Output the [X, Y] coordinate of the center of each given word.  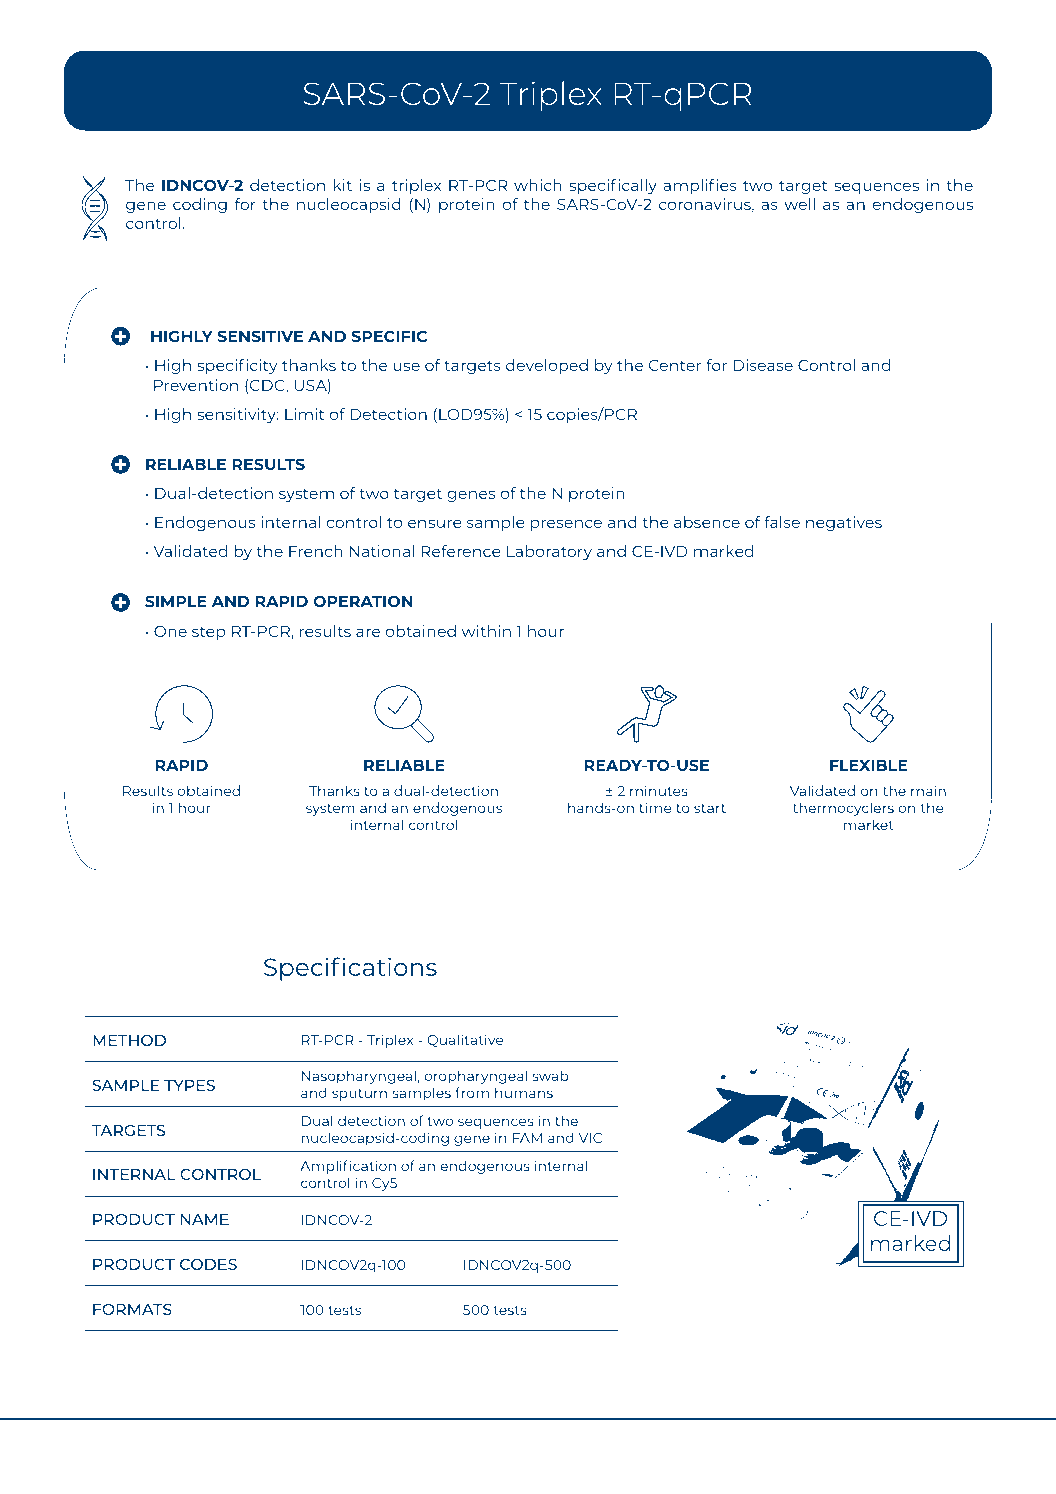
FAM [527, 1138]
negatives [844, 523]
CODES [208, 1264]
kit [343, 185]
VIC [590, 1138]
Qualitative [465, 1040]
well [799, 204]
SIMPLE [176, 601]
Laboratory [549, 552]
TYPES [189, 1085]
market [869, 824]
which [538, 185]
